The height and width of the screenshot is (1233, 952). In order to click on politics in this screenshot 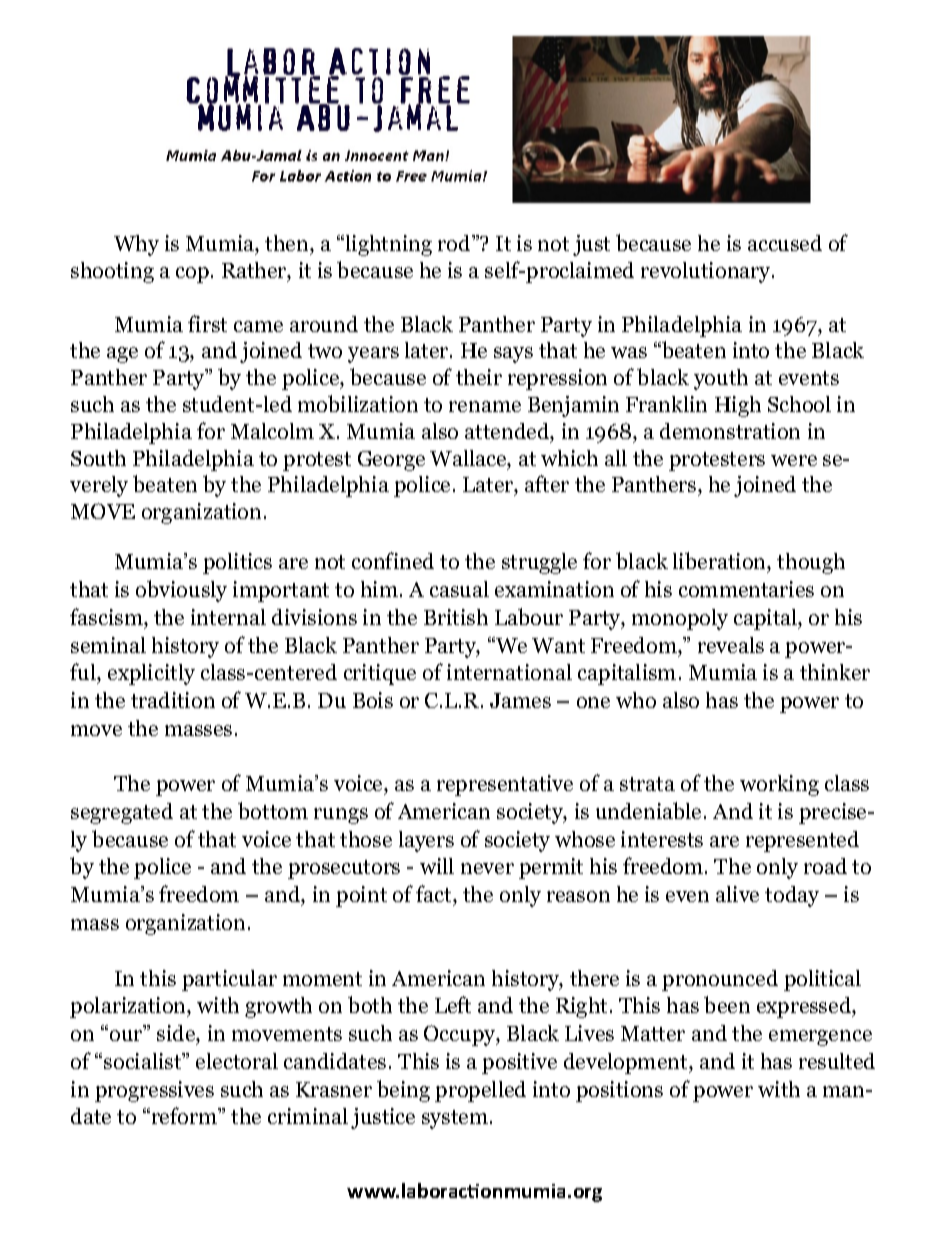, I will do `click(237, 563)`.
